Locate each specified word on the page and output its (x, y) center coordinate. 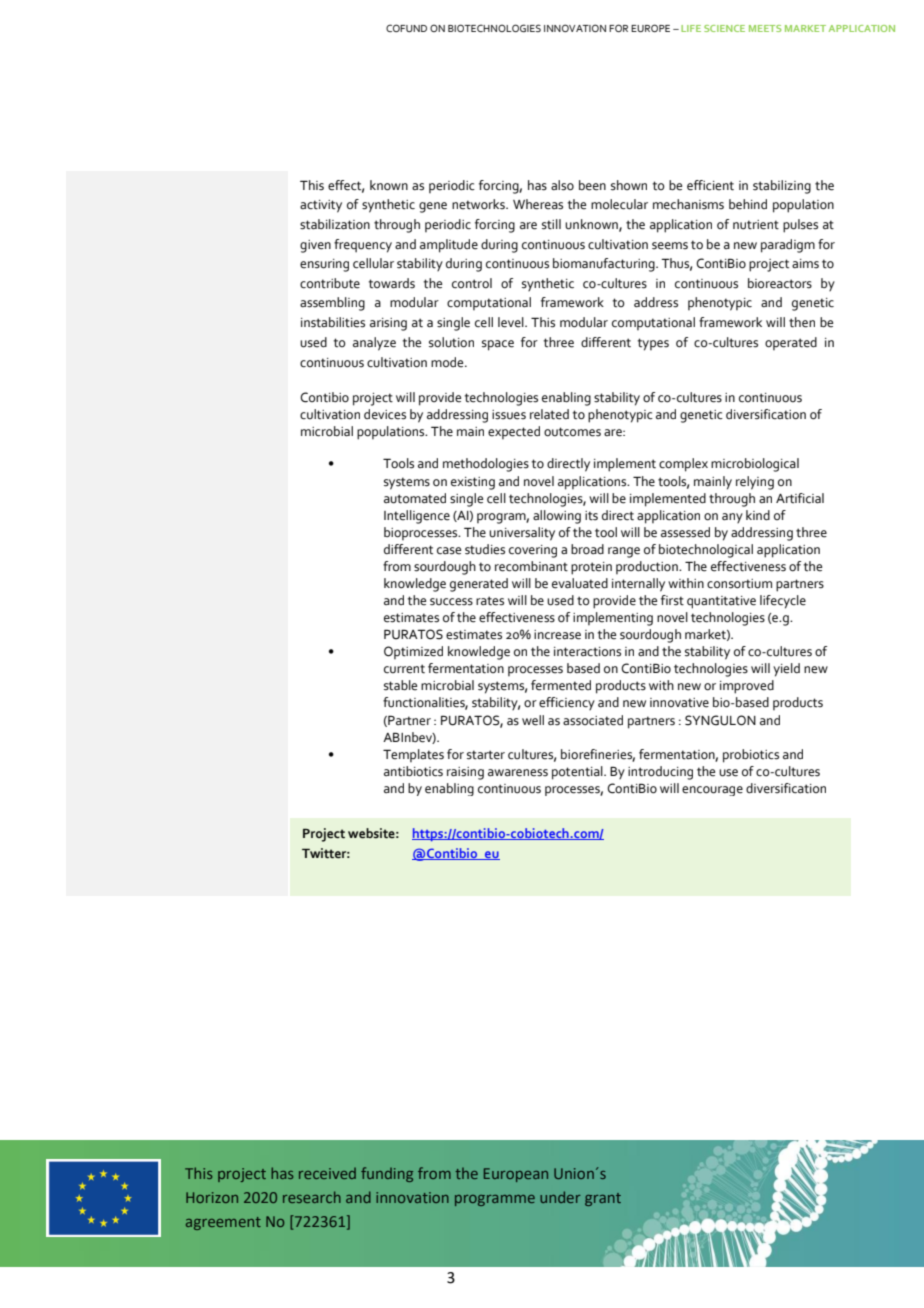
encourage (712, 791)
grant (603, 1199)
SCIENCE (724, 28)
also (562, 185)
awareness (518, 773)
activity (321, 206)
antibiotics (413, 771)
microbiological (755, 465)
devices (385, 414)
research (312, 1197)
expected (514, 432)
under (560, 1197)
